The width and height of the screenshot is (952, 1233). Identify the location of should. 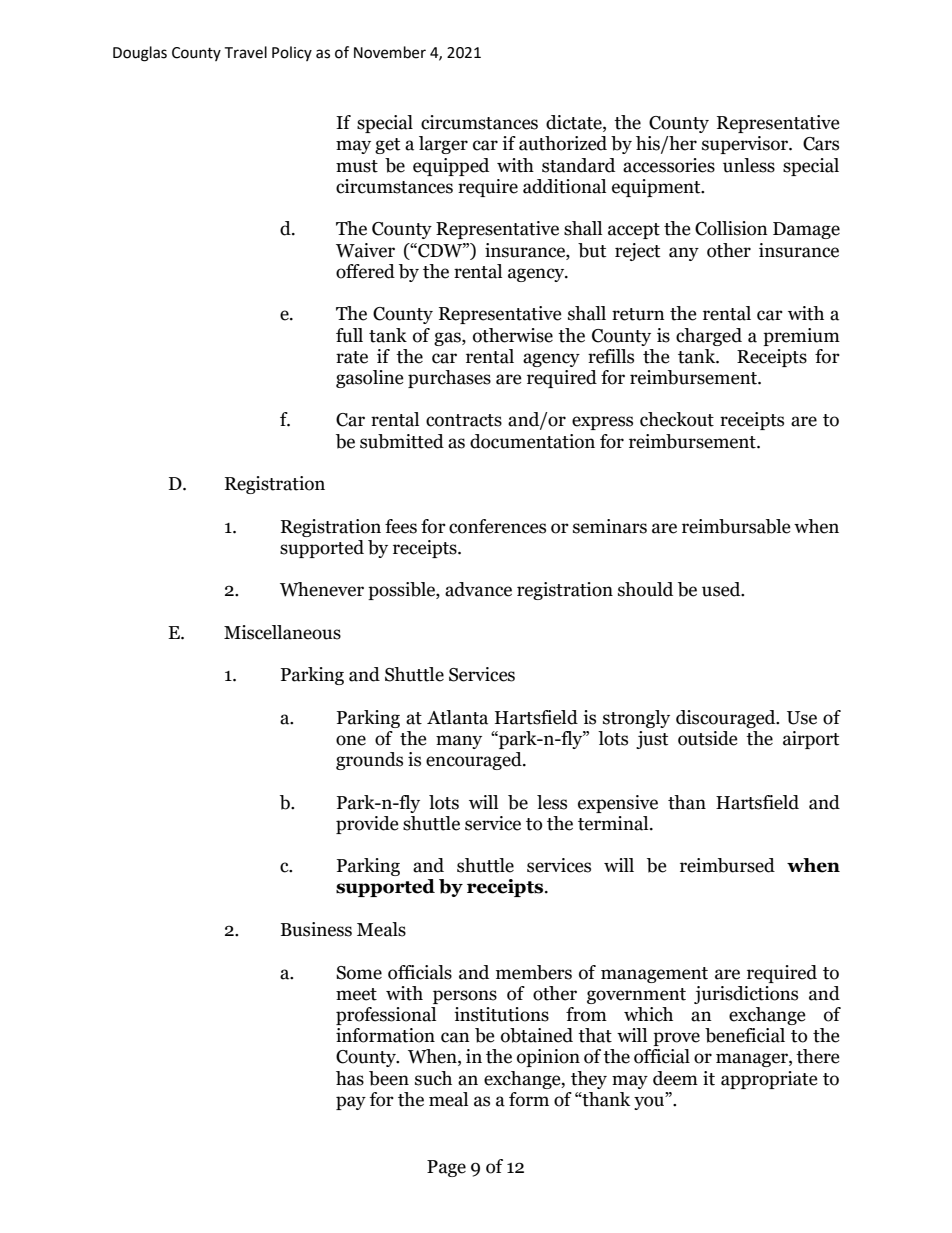
(645, 589).
